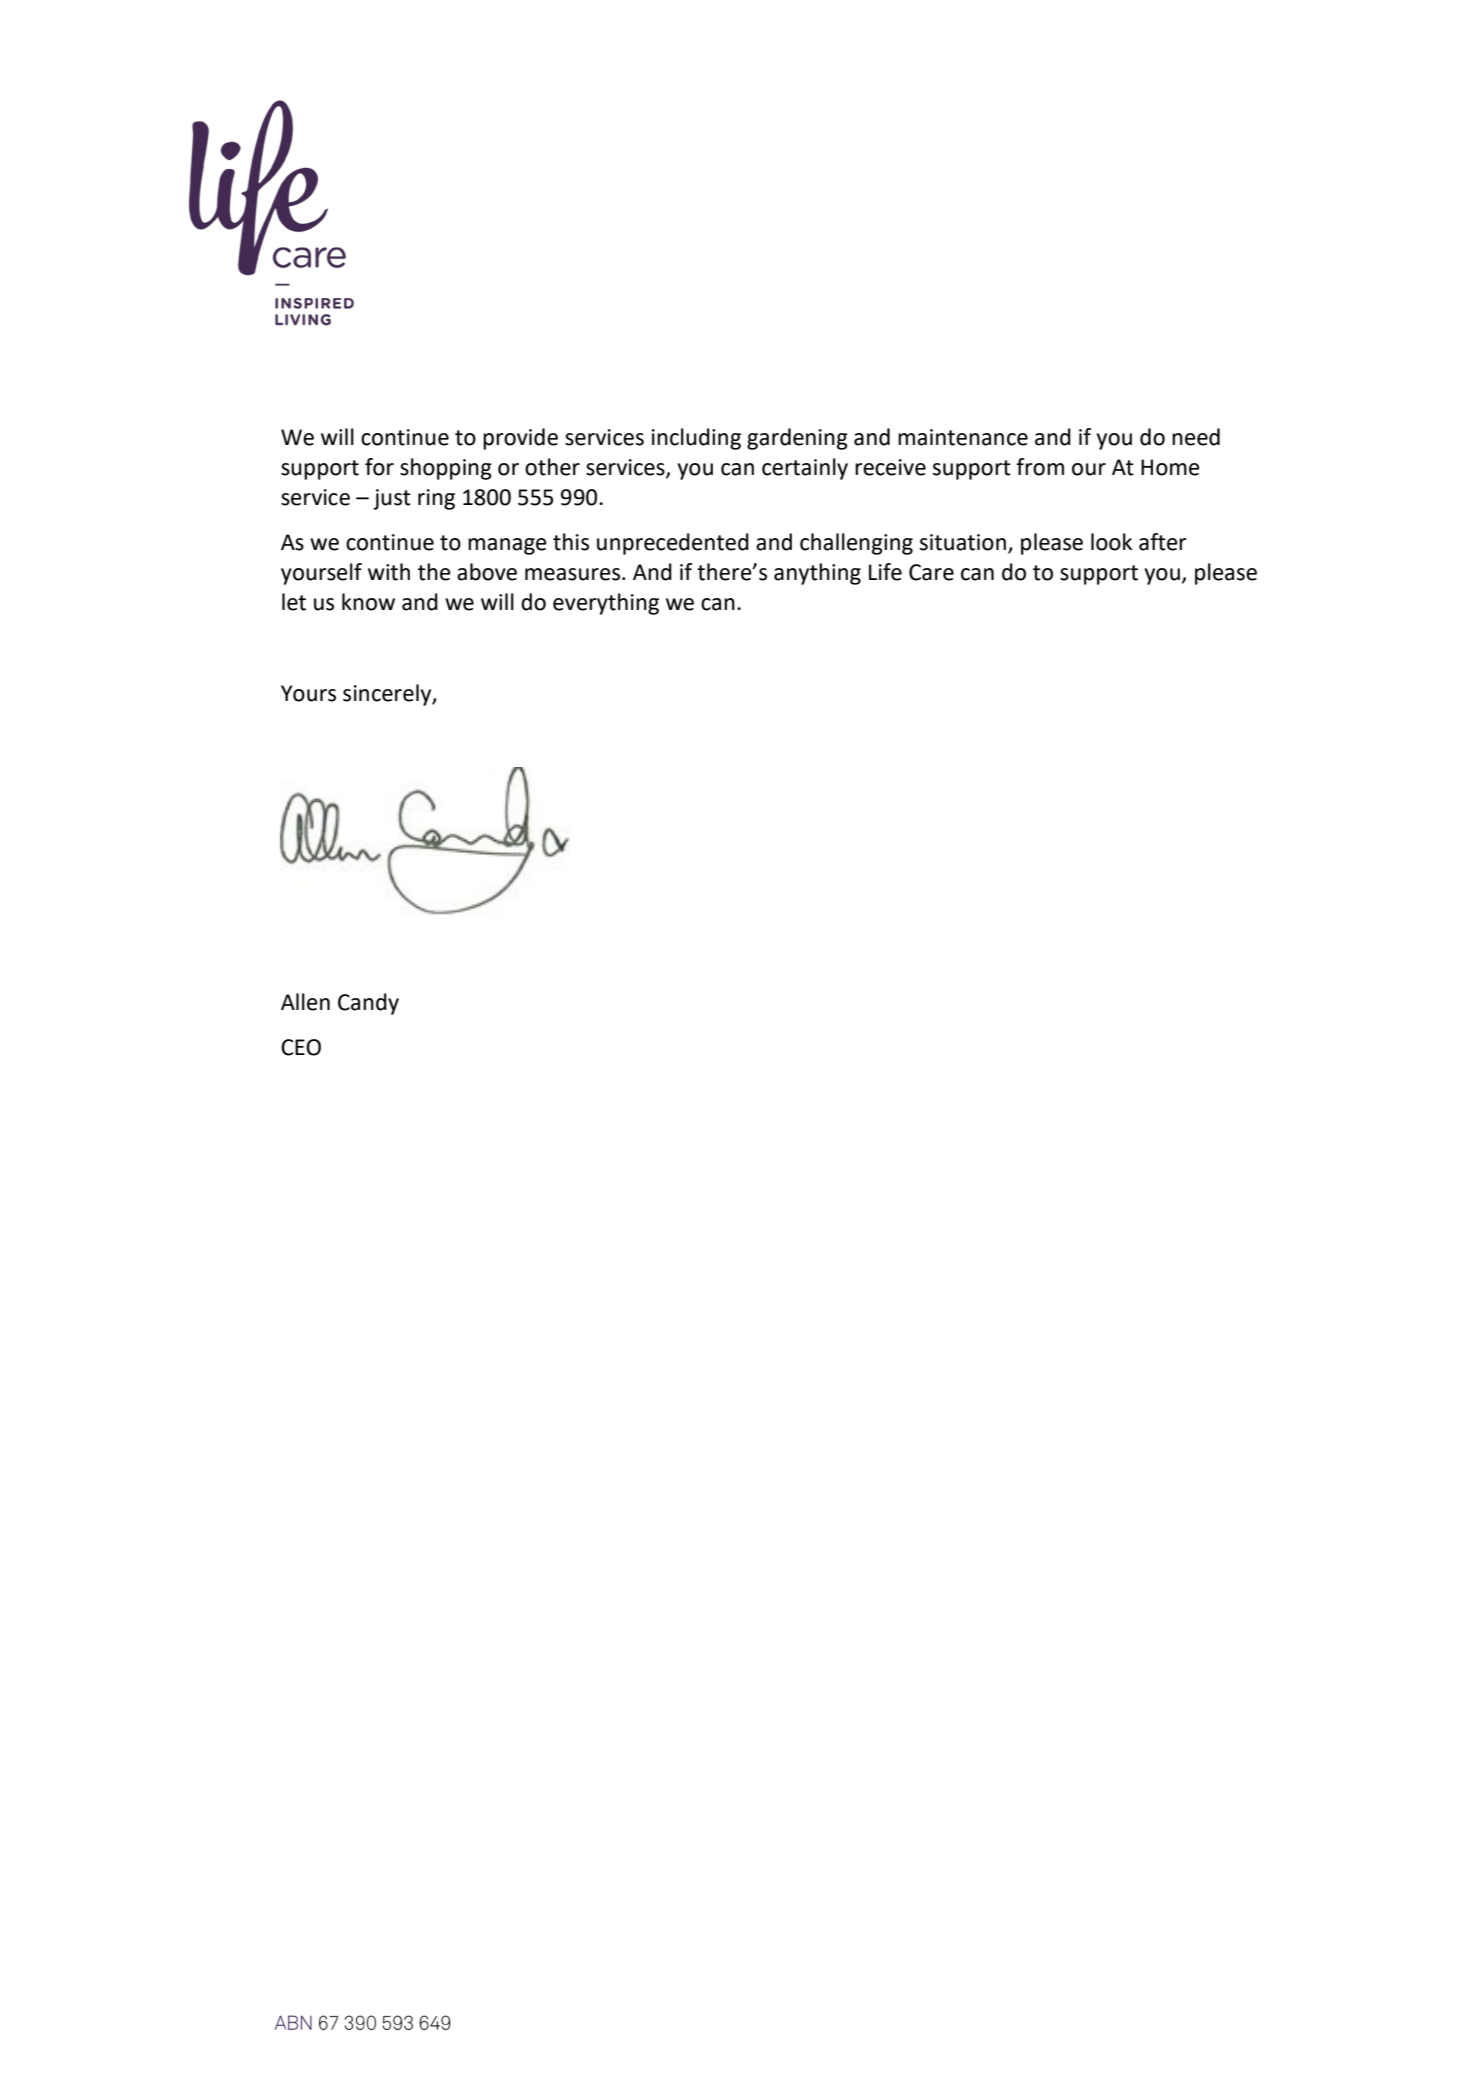 Image resolution: width=1473 pixels, height=2084 pixels. What do you see at coordinates (696, 439) in the document?
I see `including` at bounding box center [696, 439].
